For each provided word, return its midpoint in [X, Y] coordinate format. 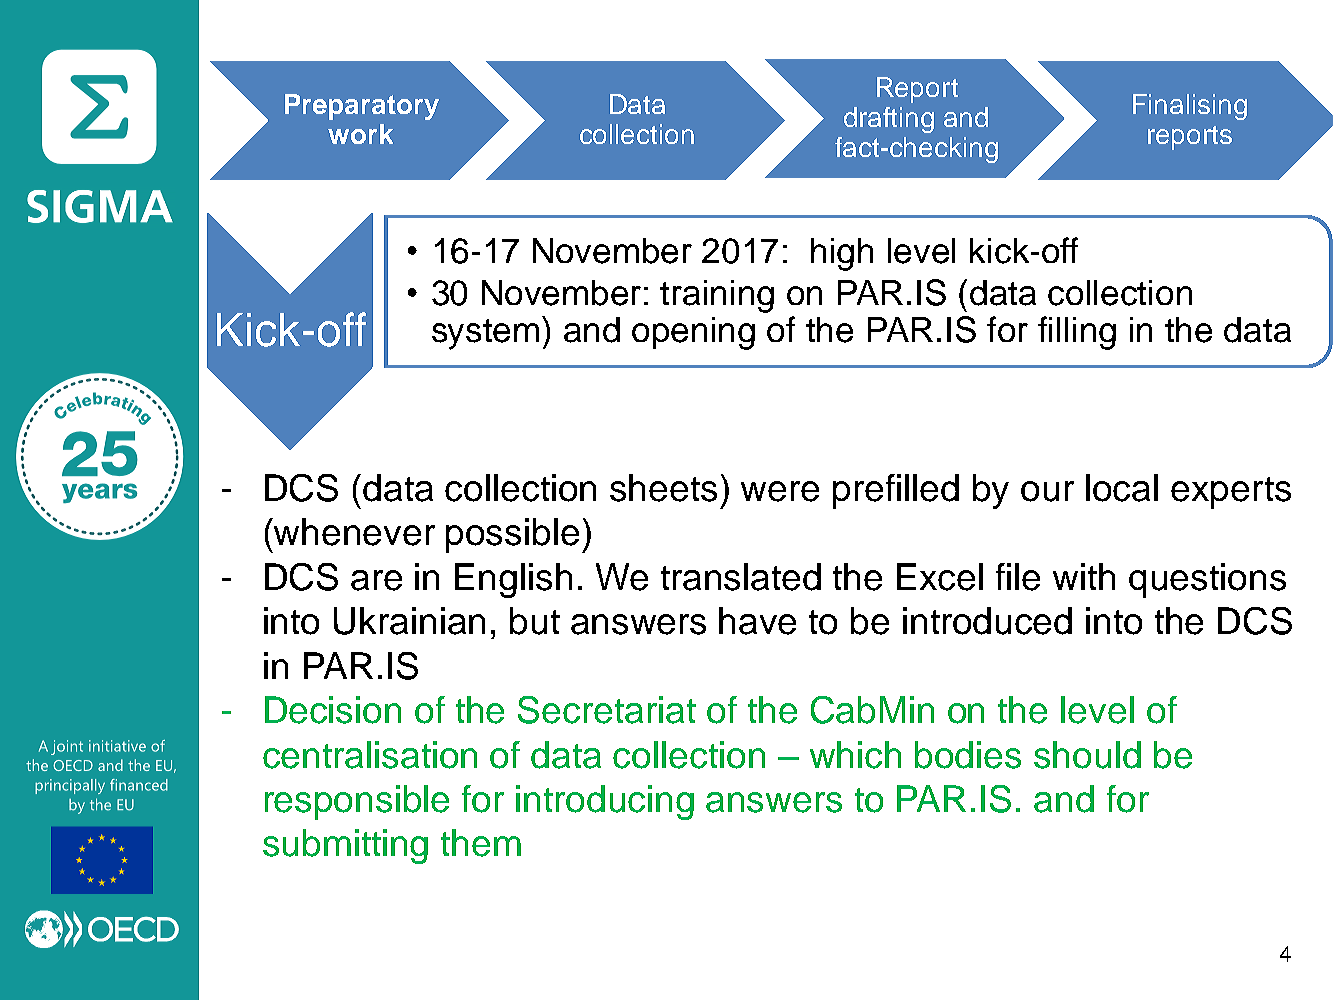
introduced [987, 621]
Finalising [1190, 107]
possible [512, 535]
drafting [889, 120]
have [757, 621]
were [780, 491]
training [717, 296]
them [481, 843]
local [1122, 488]
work [360, 134]
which [855, 755]
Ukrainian [409, 621]
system [485, 334]
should [1087, 755]
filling [1077, 333]
